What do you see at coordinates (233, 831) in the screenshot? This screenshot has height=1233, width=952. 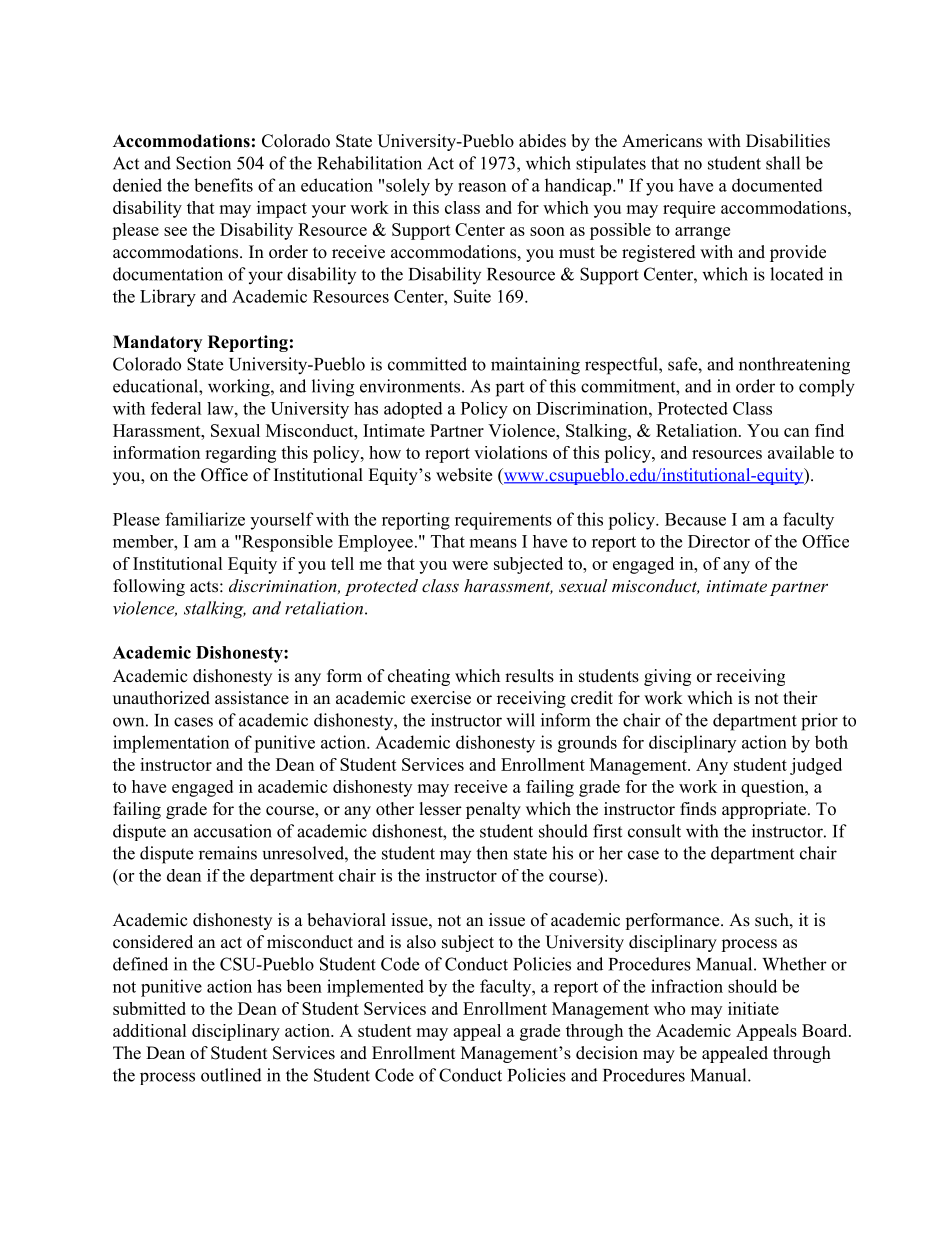 I see `accusation` at bounding box center [233, 831].
